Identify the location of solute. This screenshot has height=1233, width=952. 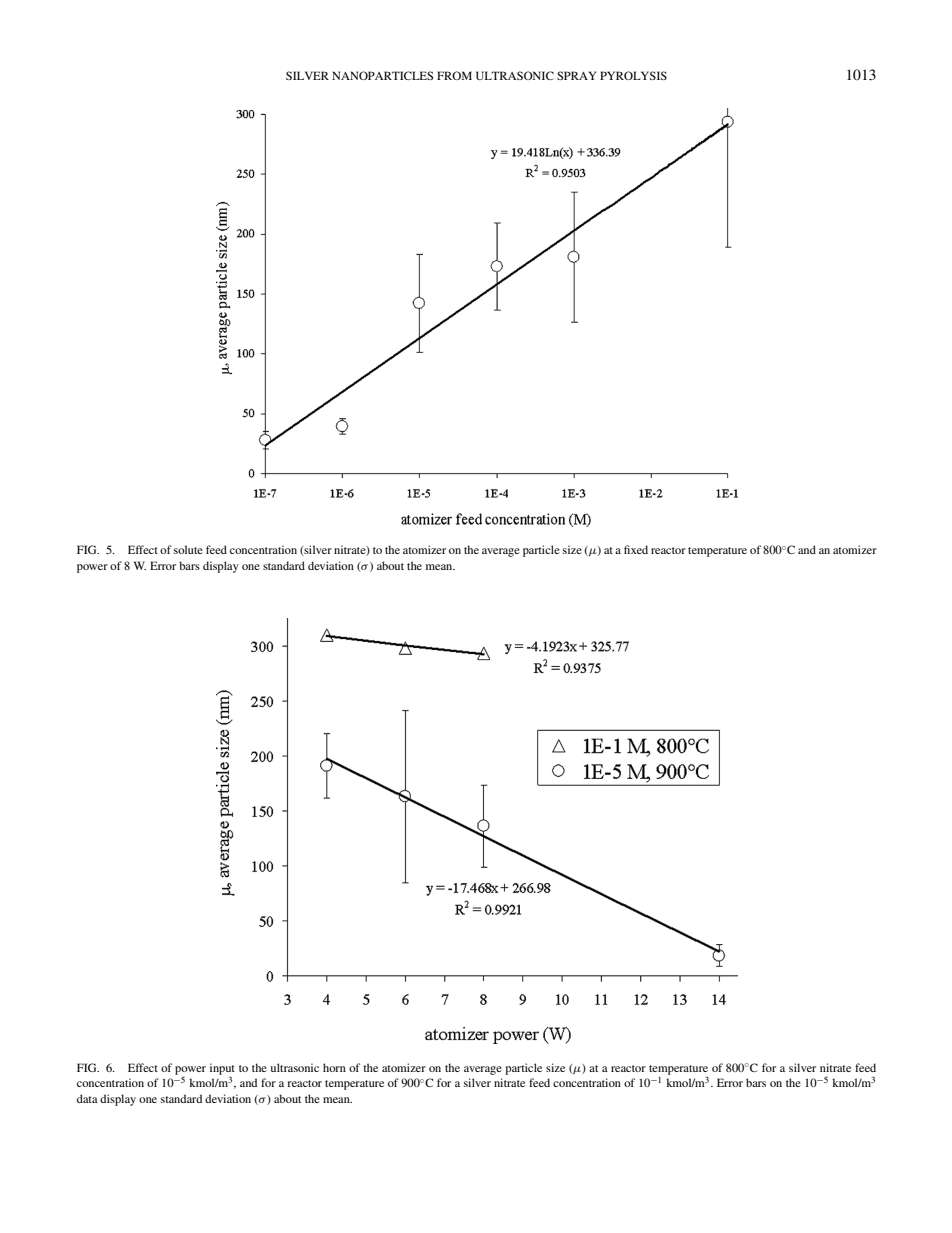
(188, 549).
